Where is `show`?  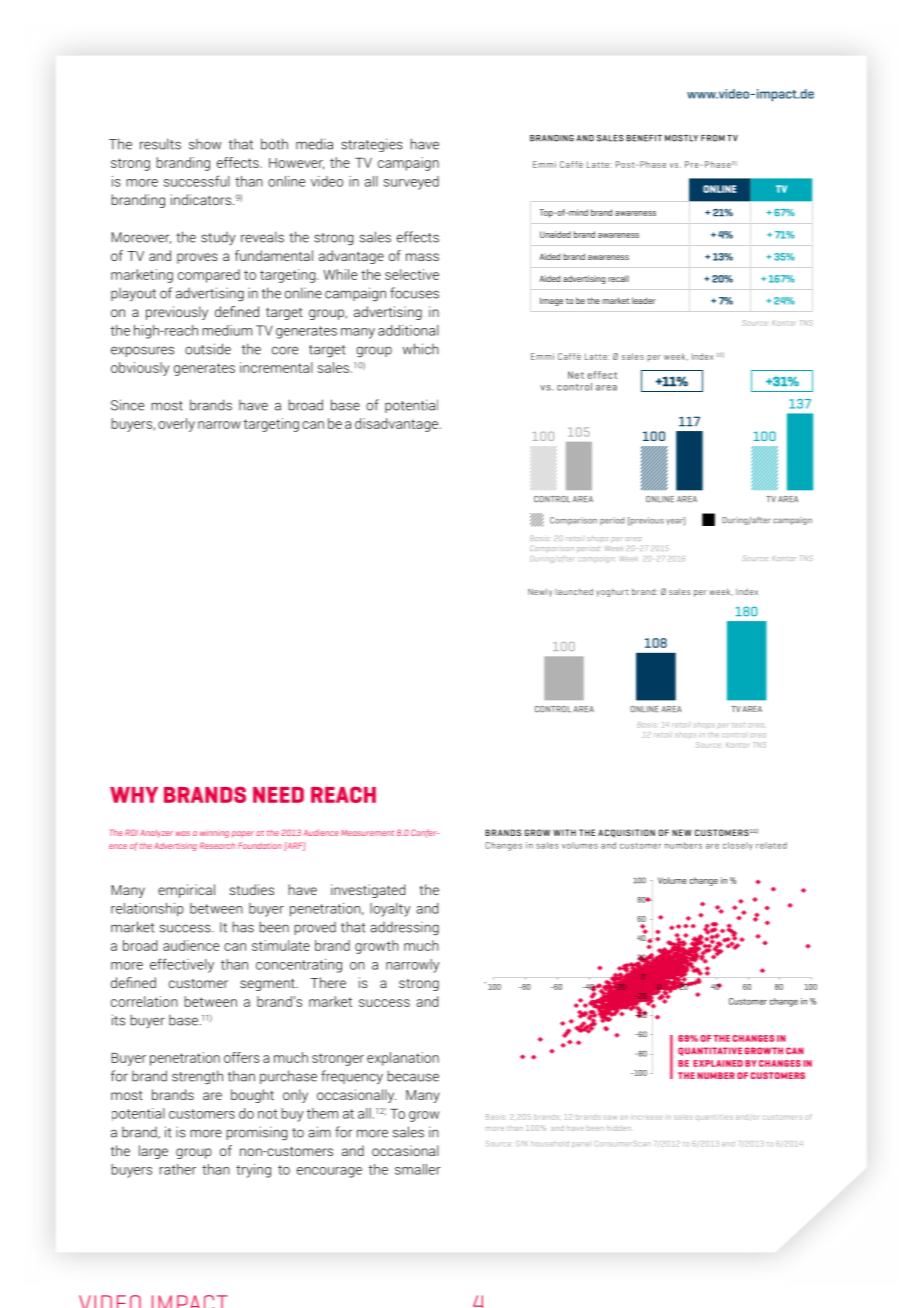
show is located at coordinates (205, 144).
